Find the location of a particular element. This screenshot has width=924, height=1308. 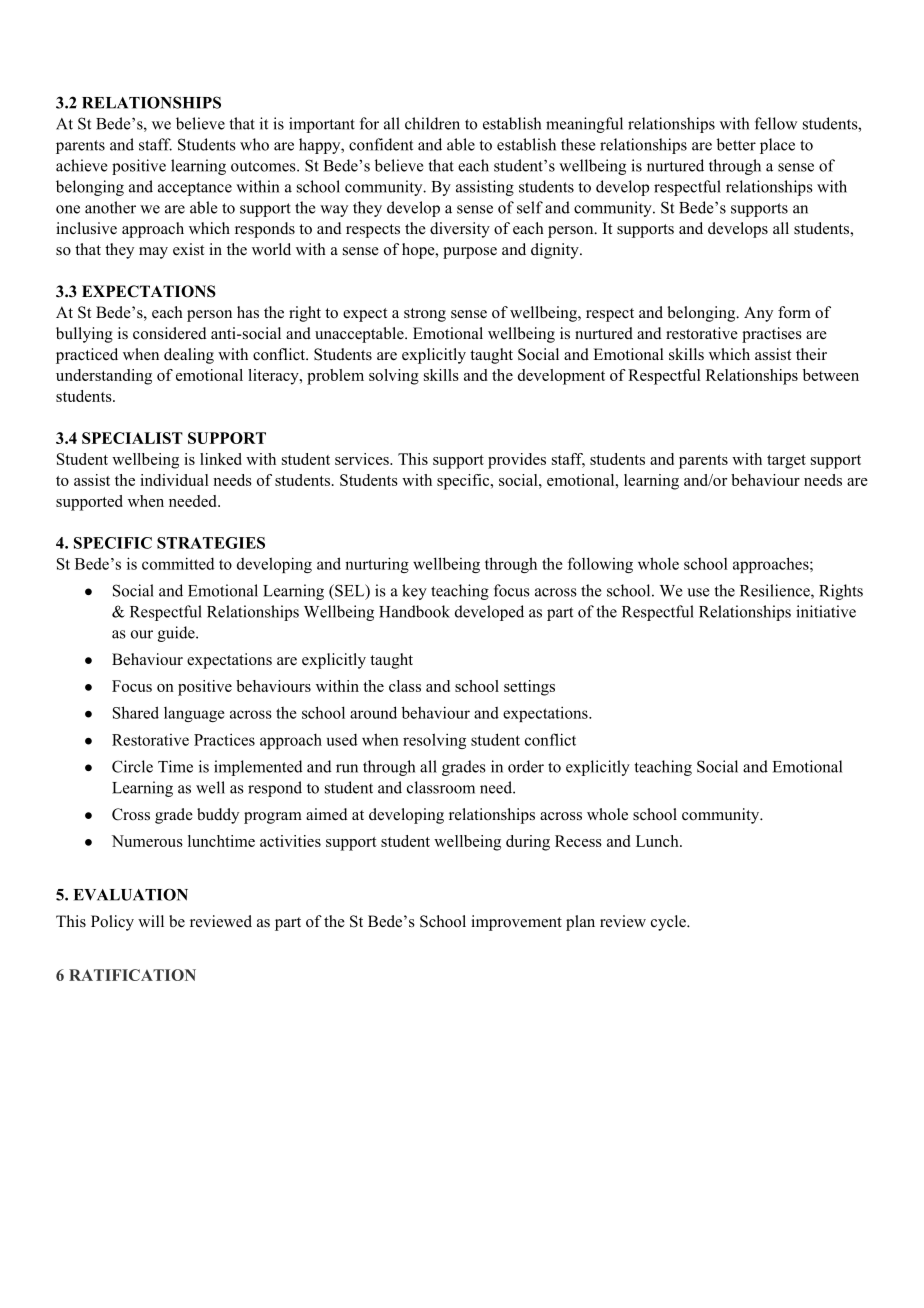

nurturing is located at coordinates (377, 565).
